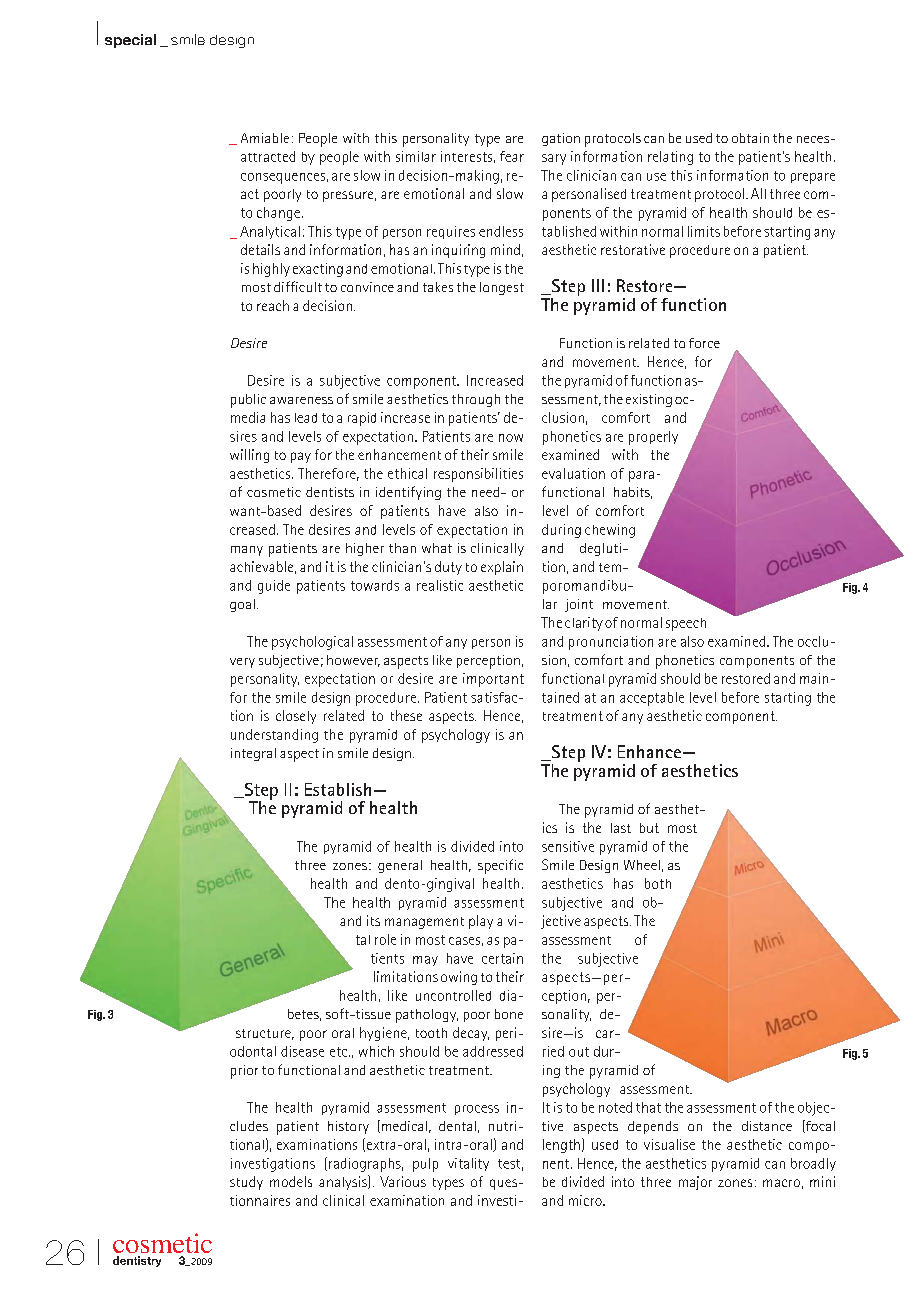 This image has width=924, height=1308. Describe the element at coordinates (481, 922) in the image. I see `play` at that location.
